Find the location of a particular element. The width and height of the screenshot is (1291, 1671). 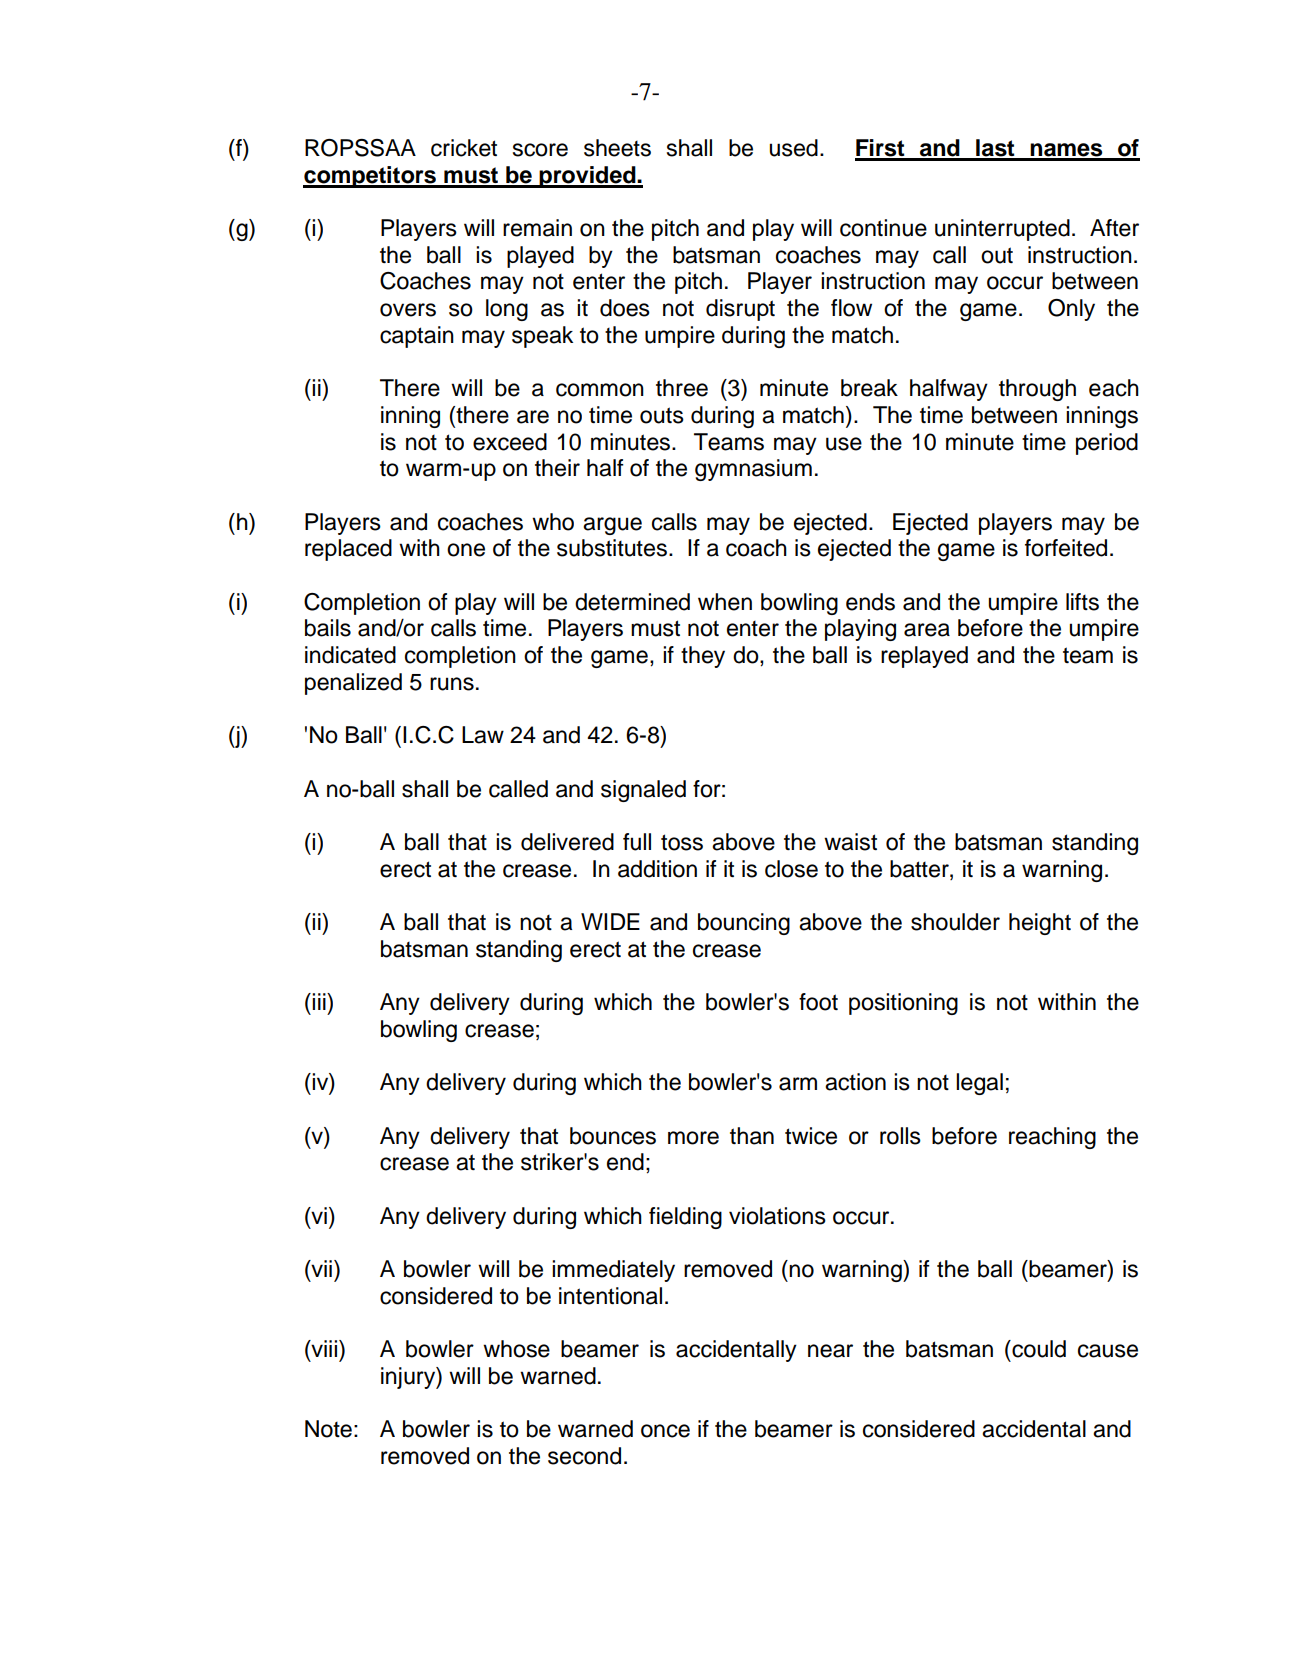

used is located at coordinates (794, 148).
